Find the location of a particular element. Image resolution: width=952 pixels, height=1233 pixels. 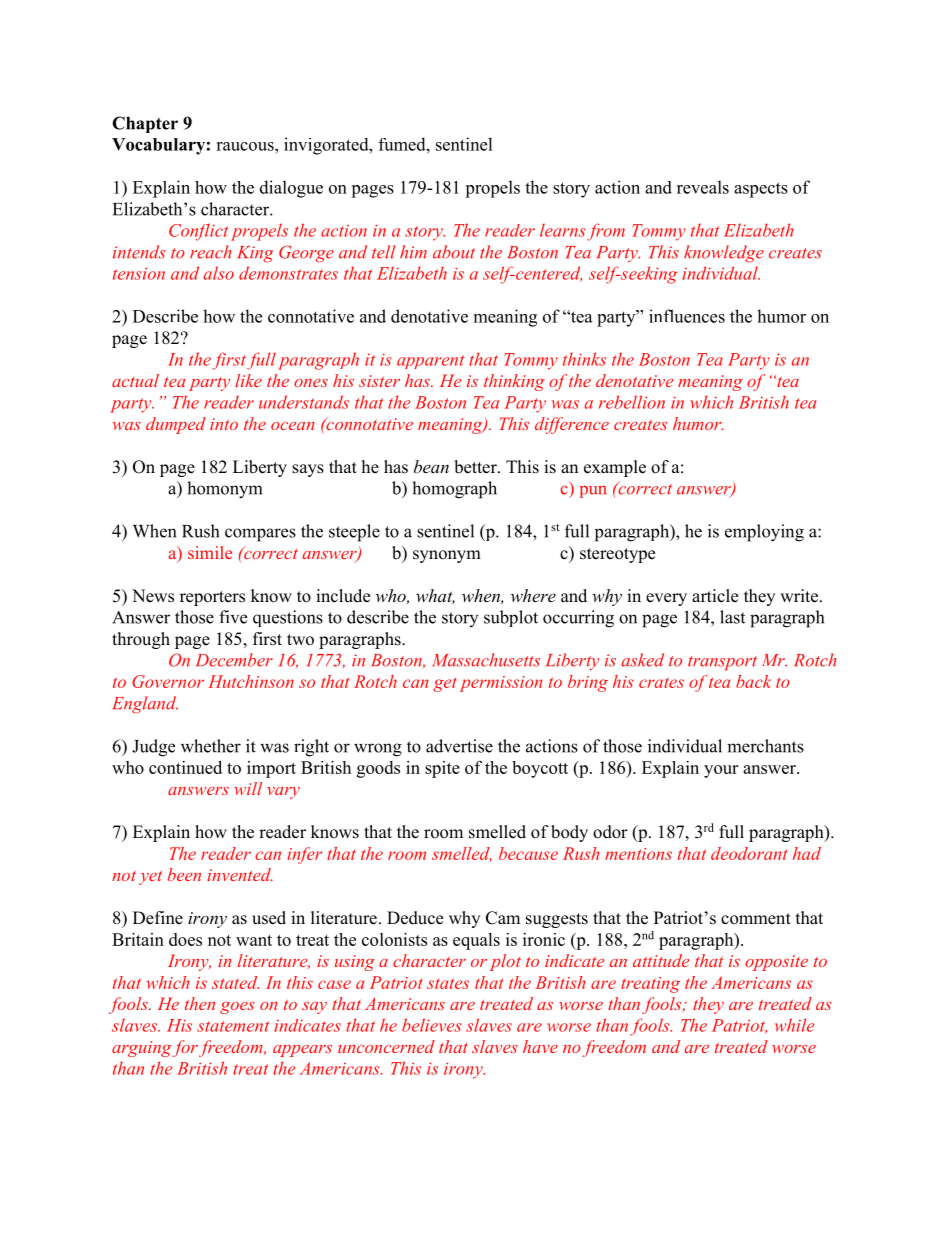

believes is located at coordinates (432, 1025).
